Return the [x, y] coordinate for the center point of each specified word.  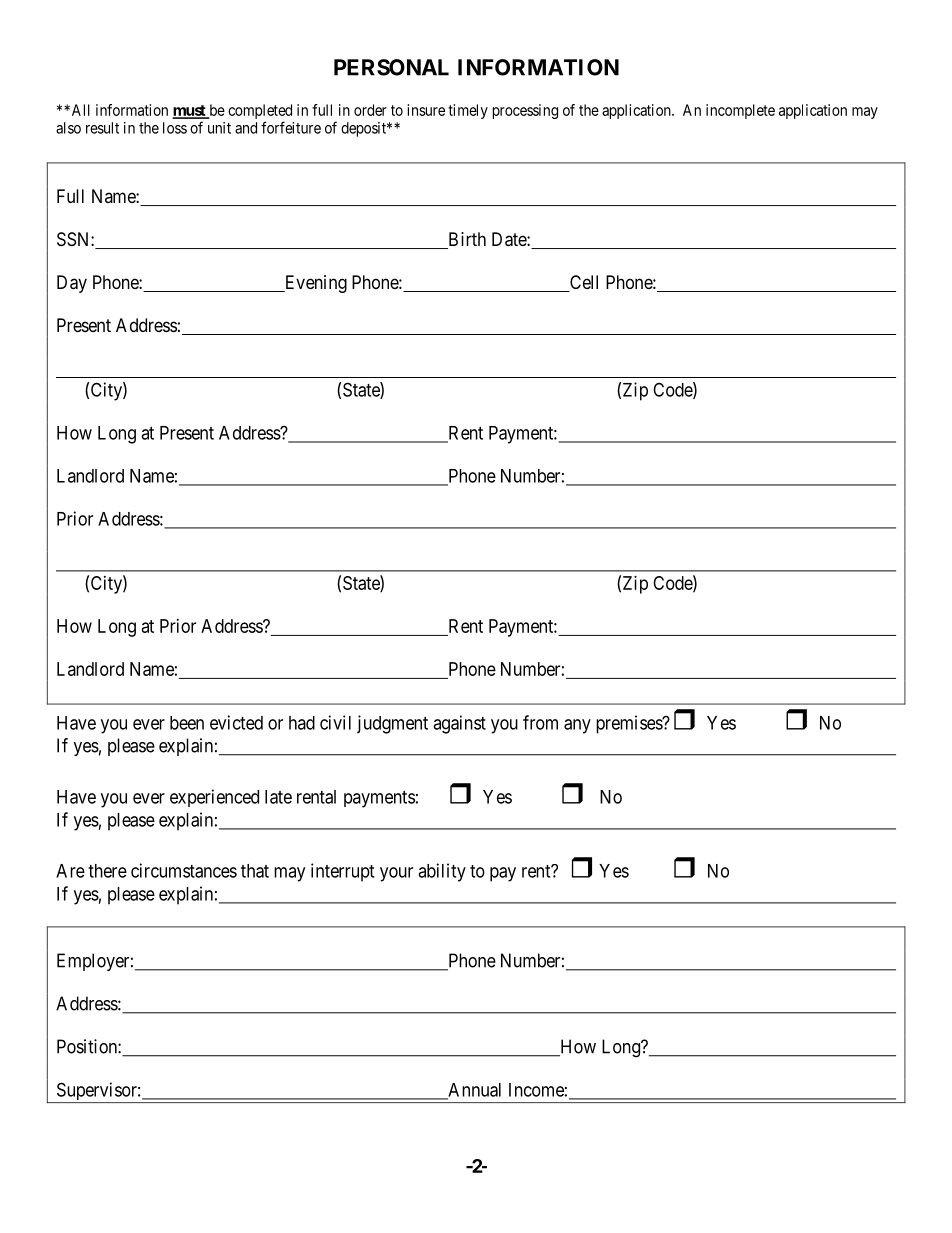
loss [175, 128]
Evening [314, 284]
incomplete [740, 111]
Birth [466, 240]
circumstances [184, 870]
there [107, 871]
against [459, 724]
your [396, 874]
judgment [392, 724]
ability [442, 872]
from [540, 722]
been [187, 723]
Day [72, 284]
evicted [236, 722]
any [577, 726]
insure [426, 110]
